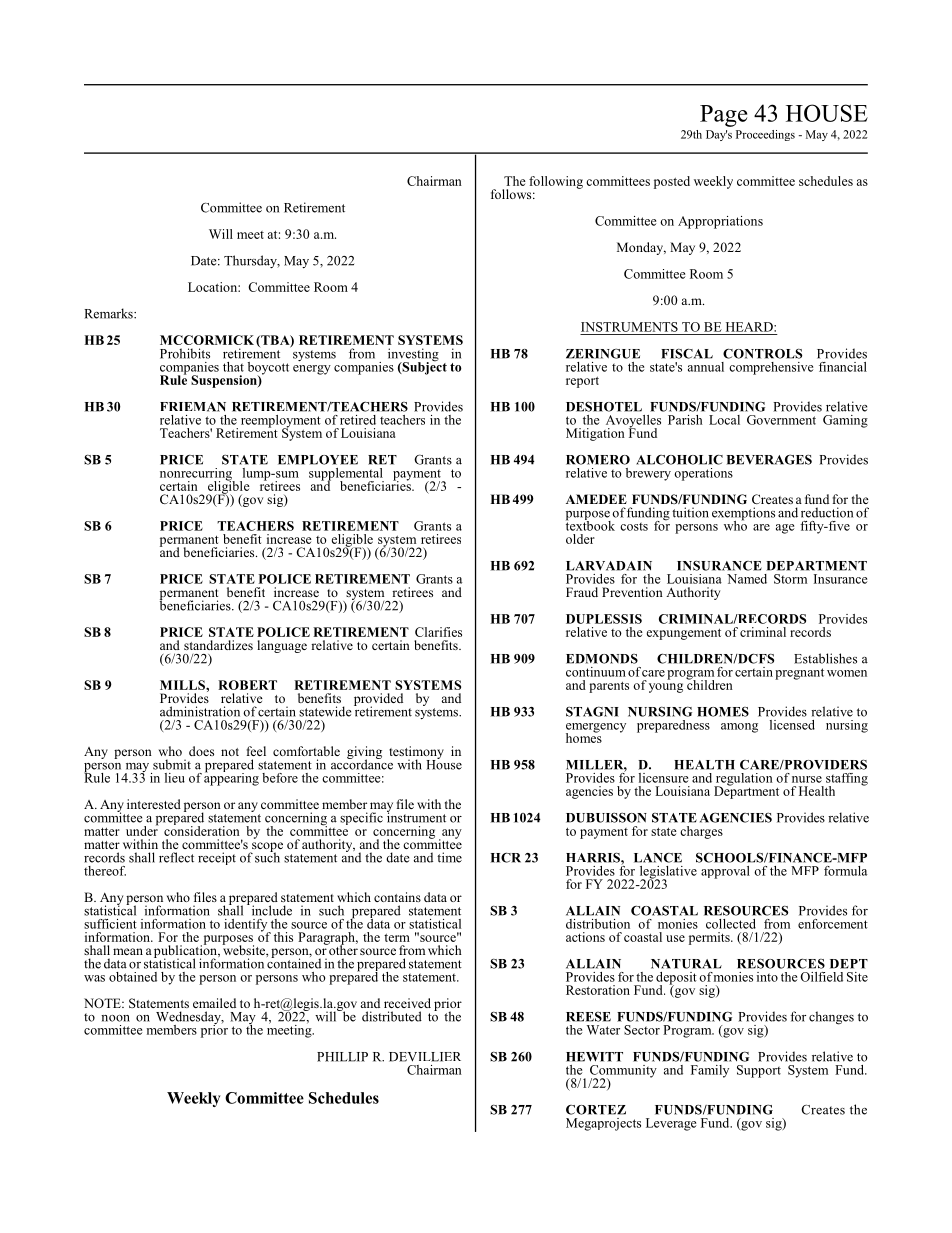 This screenshot has height=1233, width=952. I want to click on noon, so click(115, 1018).
